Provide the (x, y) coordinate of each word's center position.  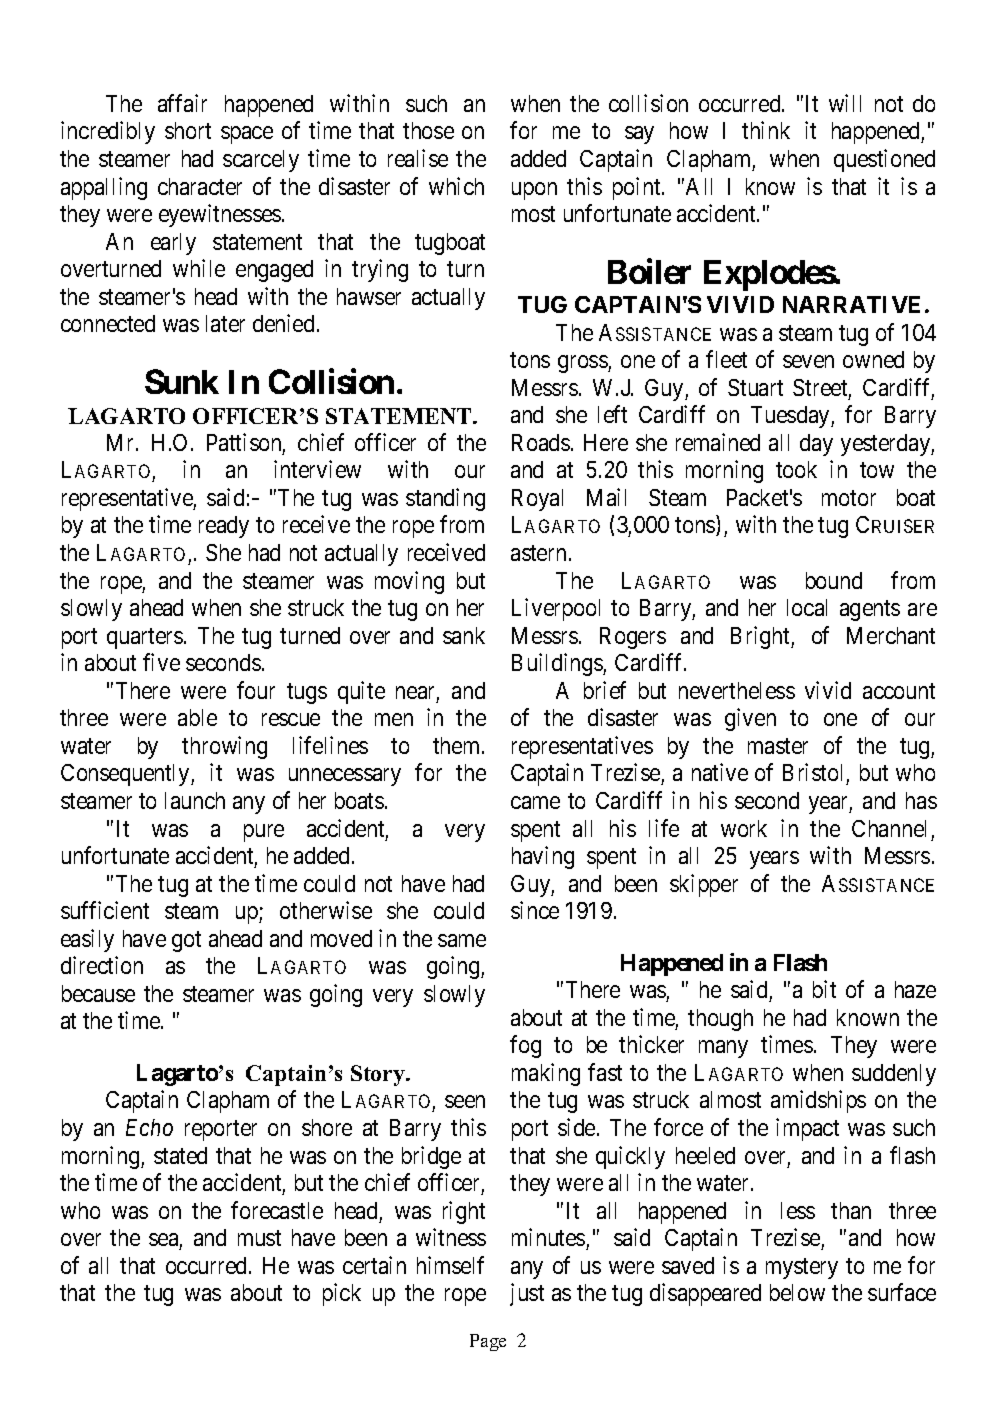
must (259, 1238)
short (188, 130)
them (458, 745)
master (778, 746)
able (197, 717)
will (845, 103)
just (527, 1294)
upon (534, 191)
